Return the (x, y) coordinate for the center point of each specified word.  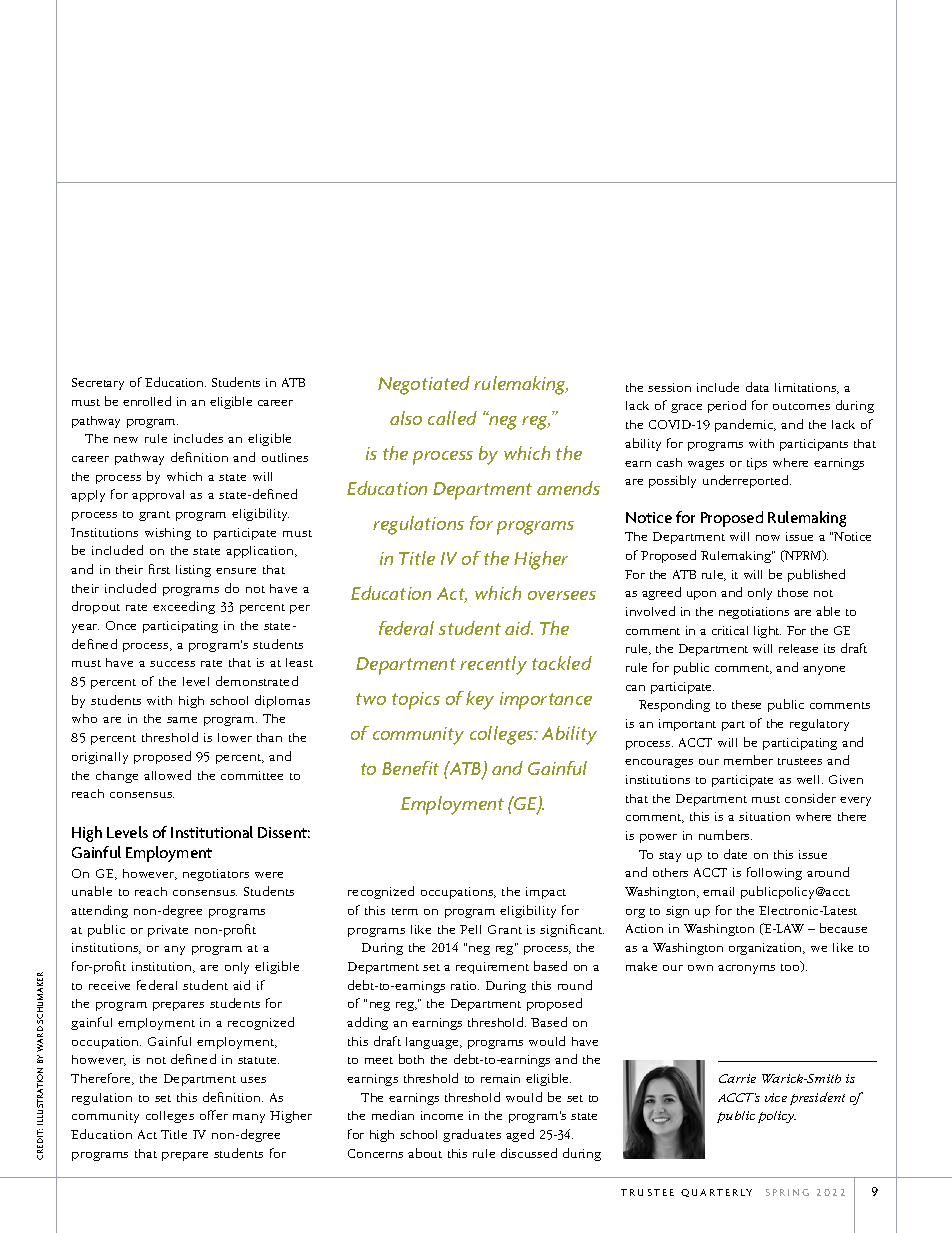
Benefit (410, 768)
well (810, 779)
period (727, 406)
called (452, 418)
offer (214, 1115)
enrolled (147, 401)
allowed (167, 775)
